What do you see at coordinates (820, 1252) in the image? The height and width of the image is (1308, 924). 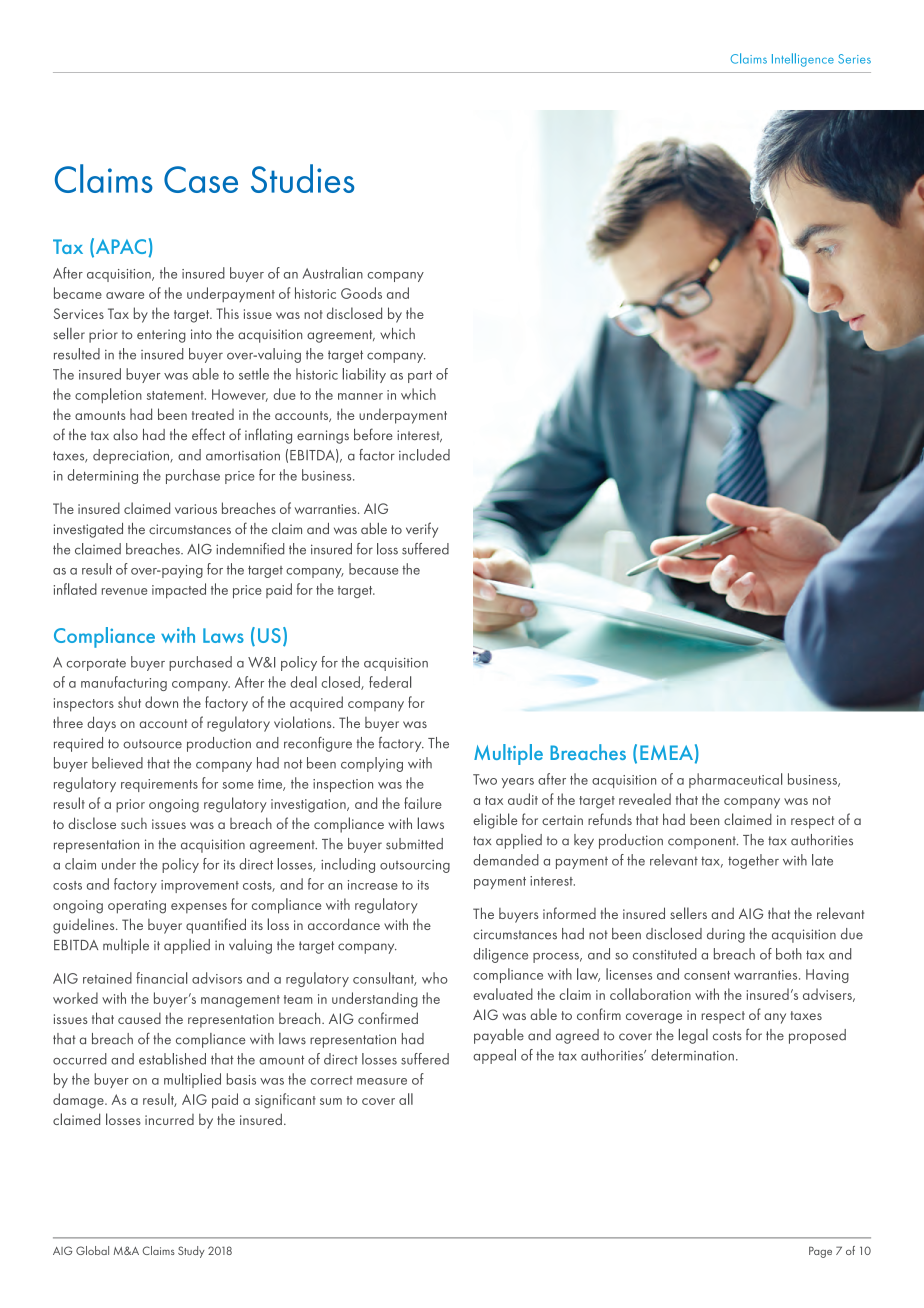 I see `Page` at bounding box center [820, 1252].
